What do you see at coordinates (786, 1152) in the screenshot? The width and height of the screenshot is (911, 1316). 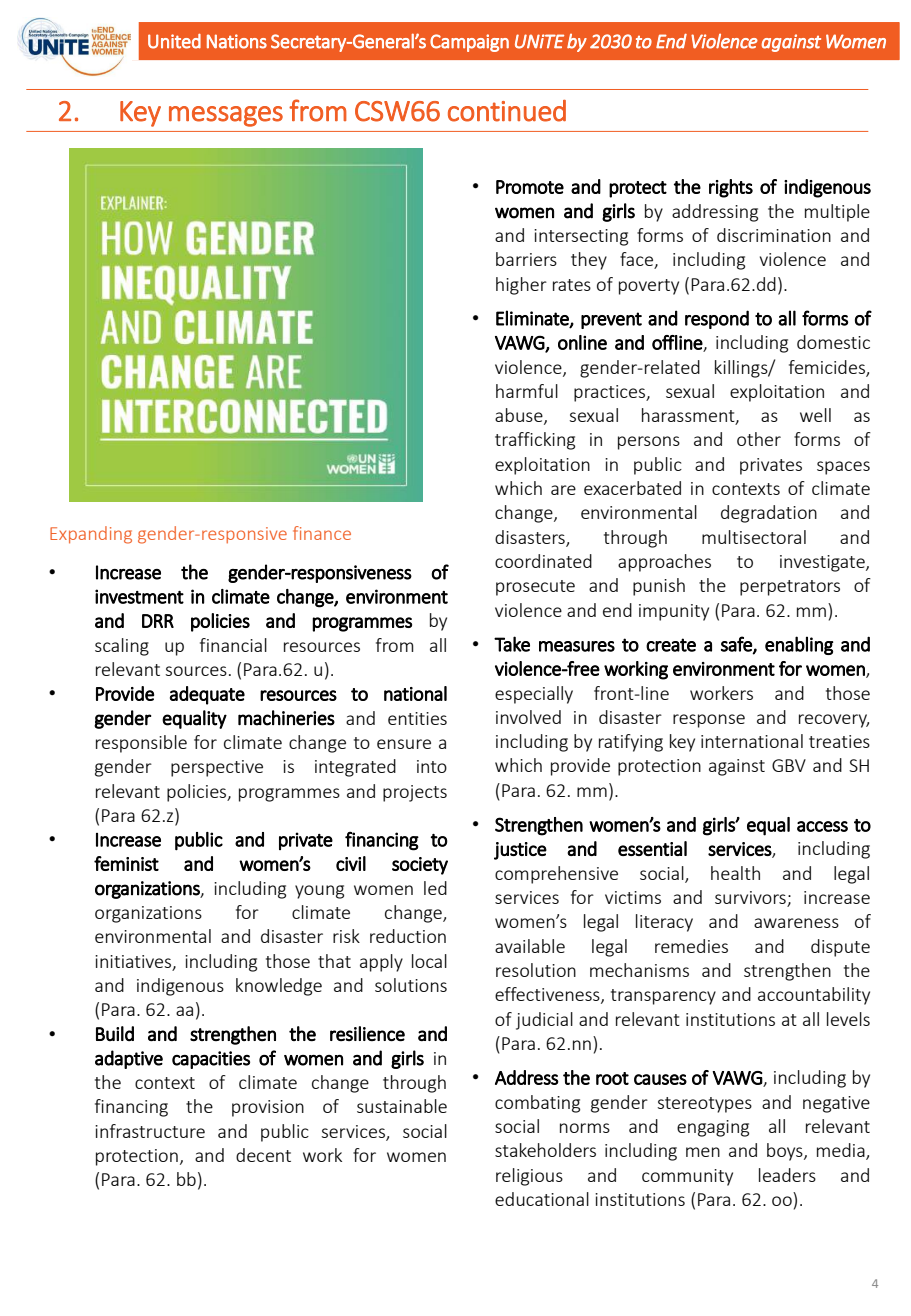 I see `boys` at bounding box center [786, 1152].
